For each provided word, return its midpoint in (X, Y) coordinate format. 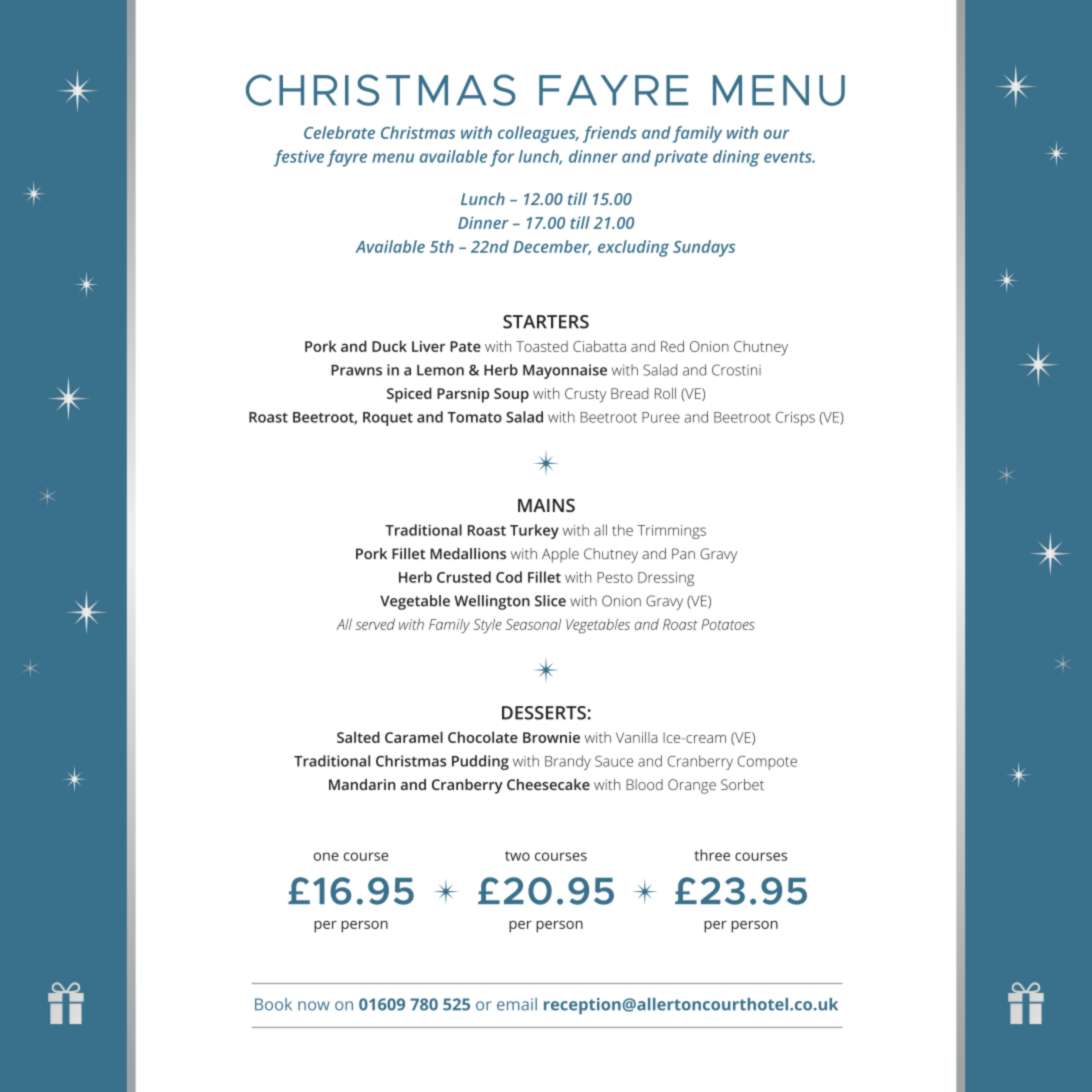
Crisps (795, 419)
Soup (511, 395)
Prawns (356, 370)
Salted (358, 737)
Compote (767, 763)
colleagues (538, 134)
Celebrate (339, 132)
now (314, 1006)
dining (736, 158)
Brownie (551, 737)
